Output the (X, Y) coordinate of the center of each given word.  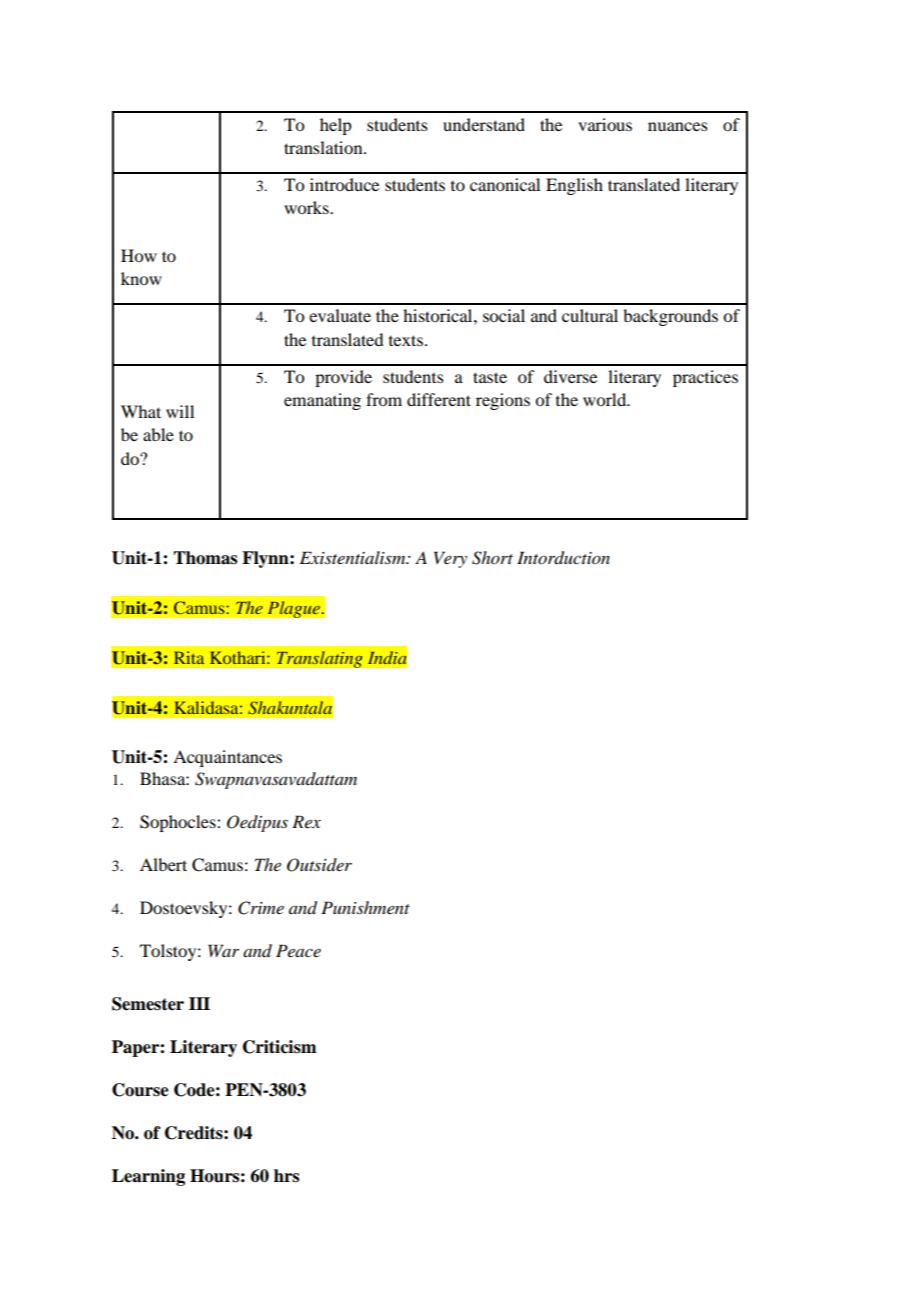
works (307, 207)
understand (484, 124)
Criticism (279, 1047)
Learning (148, 1177)
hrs (286, 1176)
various (605, 124)
